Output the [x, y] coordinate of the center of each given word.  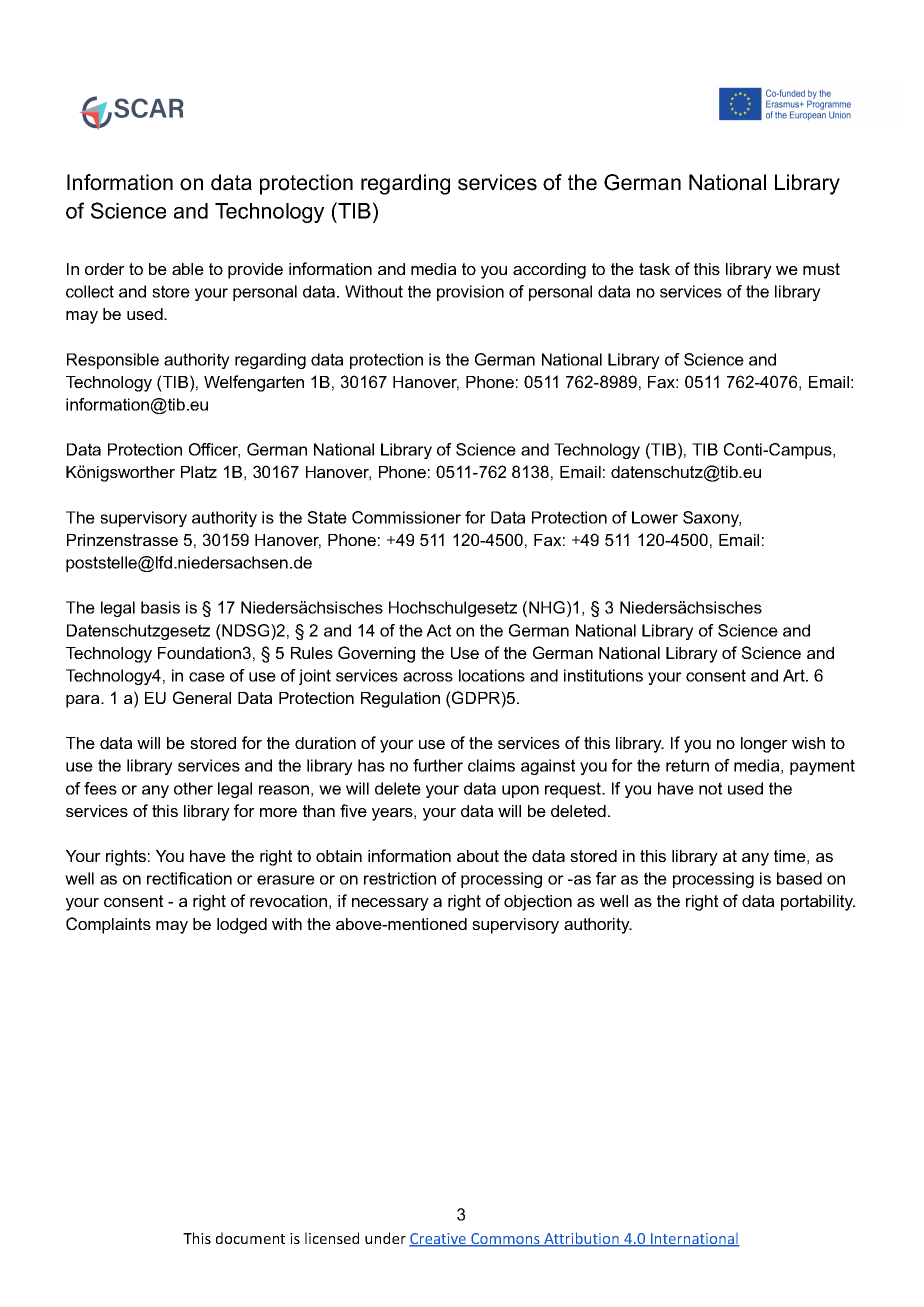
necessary [390, 904]
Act [438, 630]
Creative [438, 1240]
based [799, 878]
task [654, 269]
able [188, 269]
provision [470, 293]
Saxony [712, 519]
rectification [189, 878]
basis [160, 607]
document [250, 1238]
